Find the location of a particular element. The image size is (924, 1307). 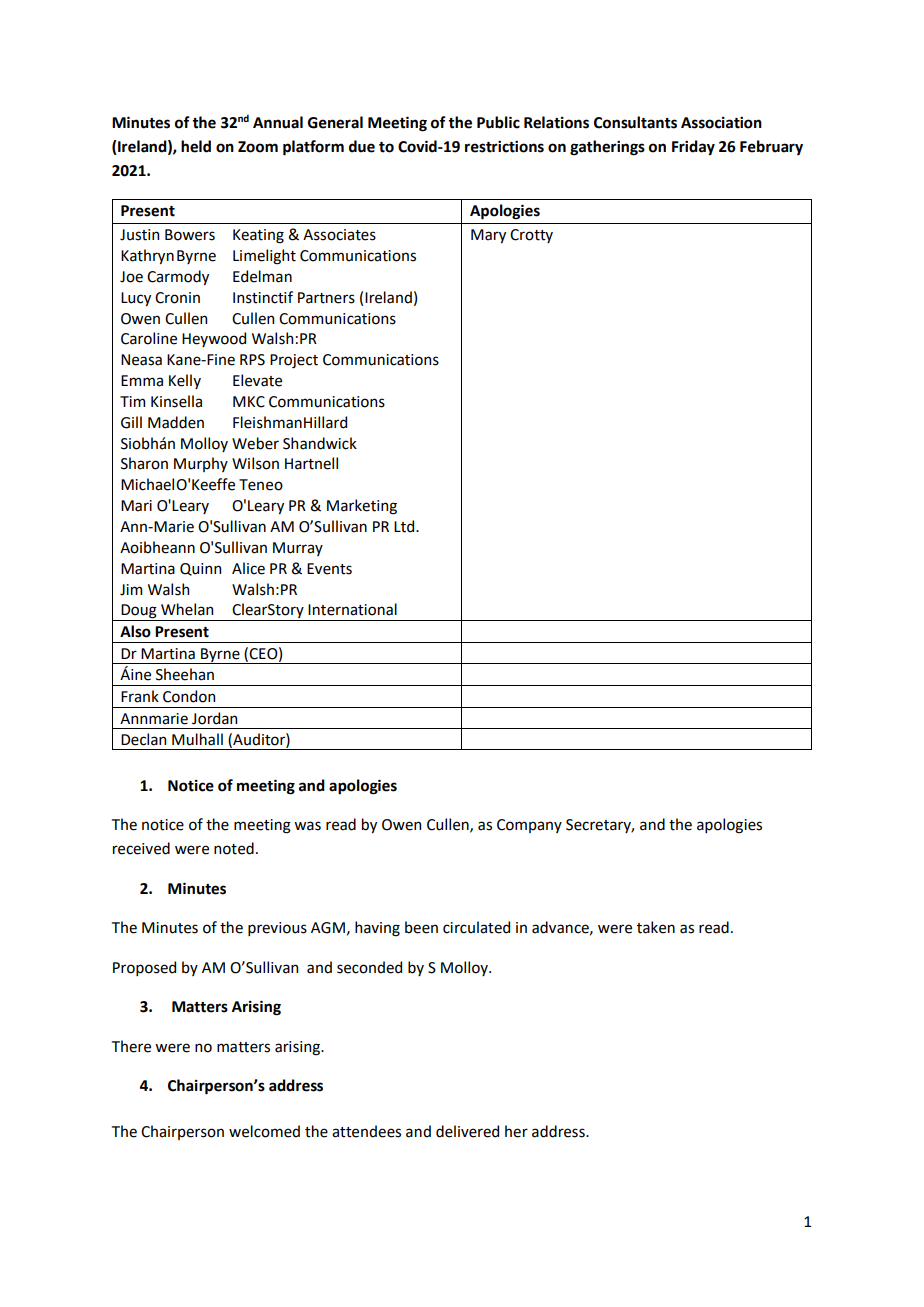

International is located at coordinates (352, 609).
